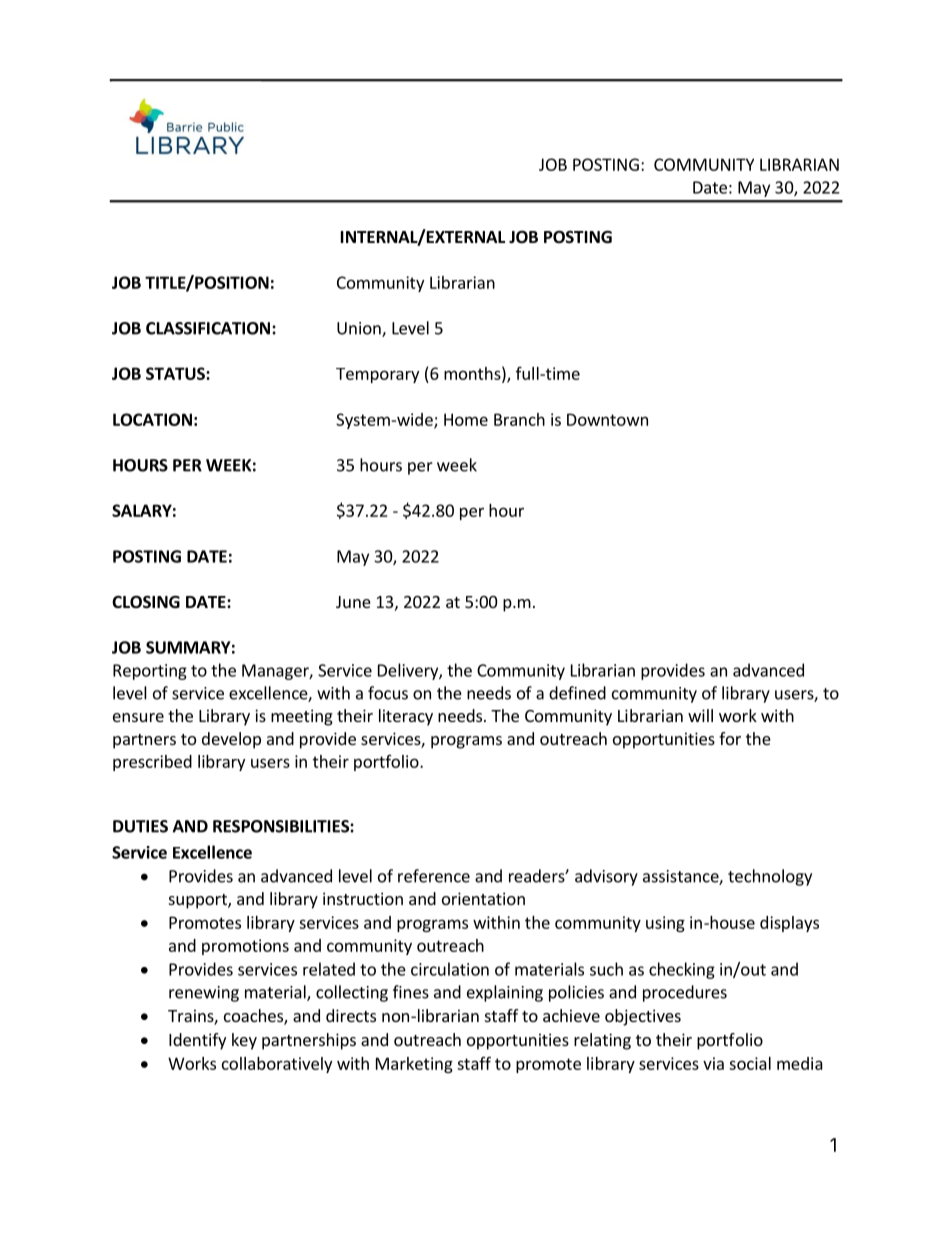  What do you see at coordinates (208, 328) in the page?
I see `CLASSIFICATION` at bounding box center [208, 328].
